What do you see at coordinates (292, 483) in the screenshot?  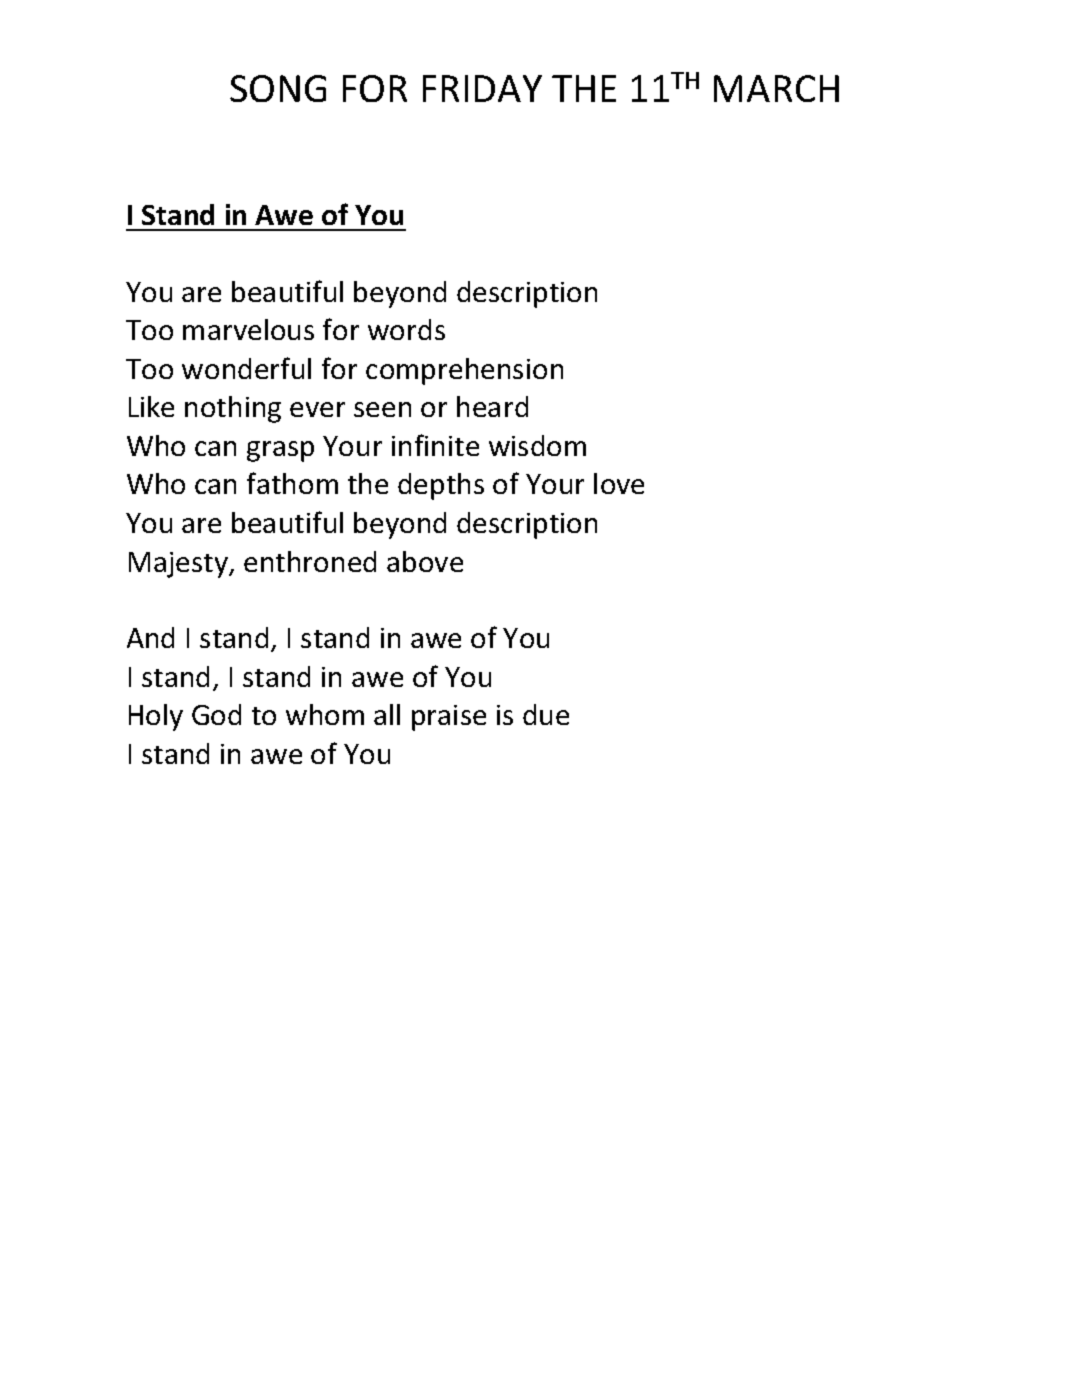 I see `fathom` at bounding box center [292, 483].
